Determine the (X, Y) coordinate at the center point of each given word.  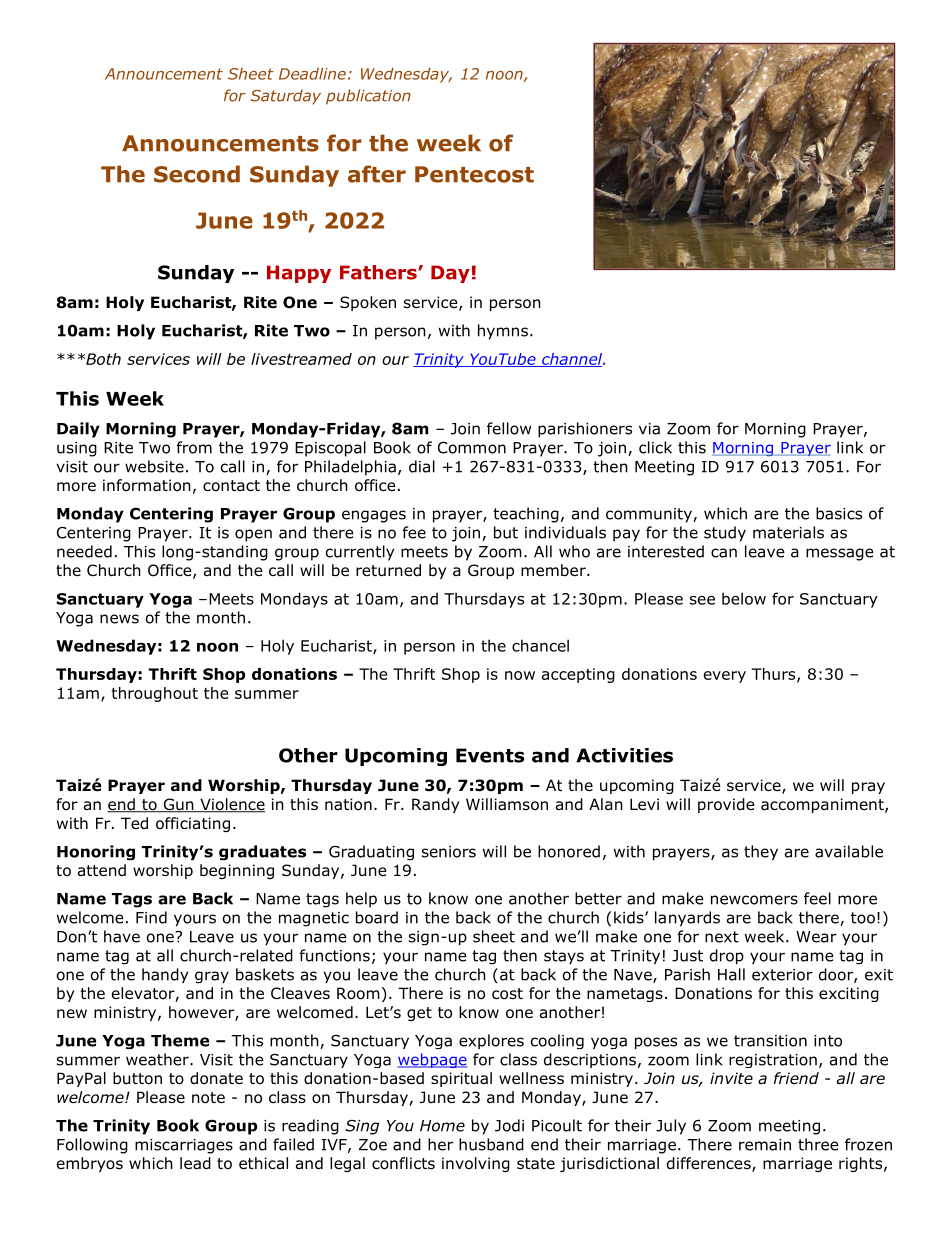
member (554, 570)
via (649, 429)
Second (197, 174)
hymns (503, 332)
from (194, 447)
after (377, 174)
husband (491, 1144)
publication (368, 97)
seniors (449, 852)
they (761, 852)
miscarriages (184, 1146)
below (744, 598)
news (119, 619)
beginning (237, 871)
